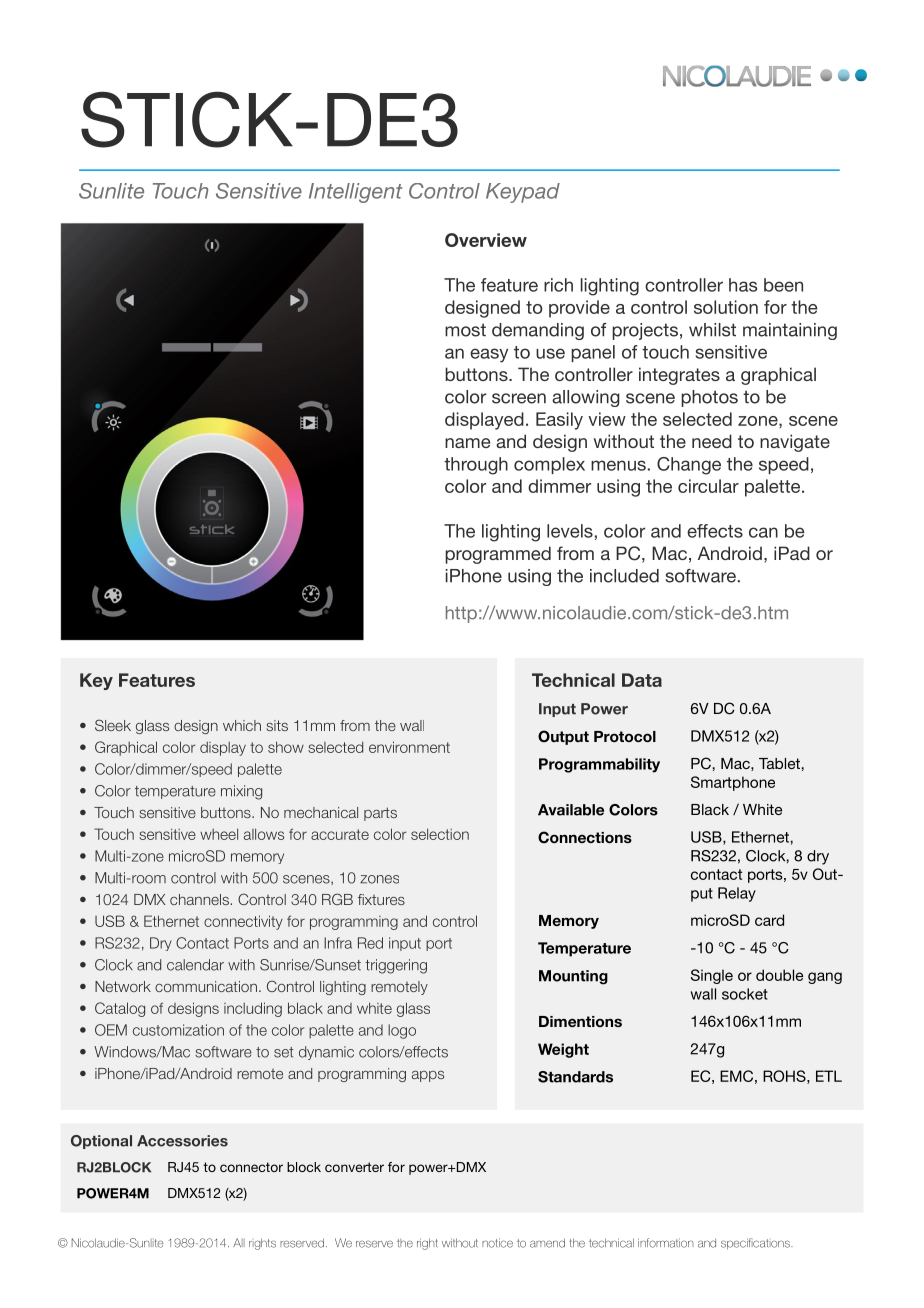  What do you see at coordinates (733, 783) in the screenshot?
I see `Smartphone` at bounding box center [733, 783].
